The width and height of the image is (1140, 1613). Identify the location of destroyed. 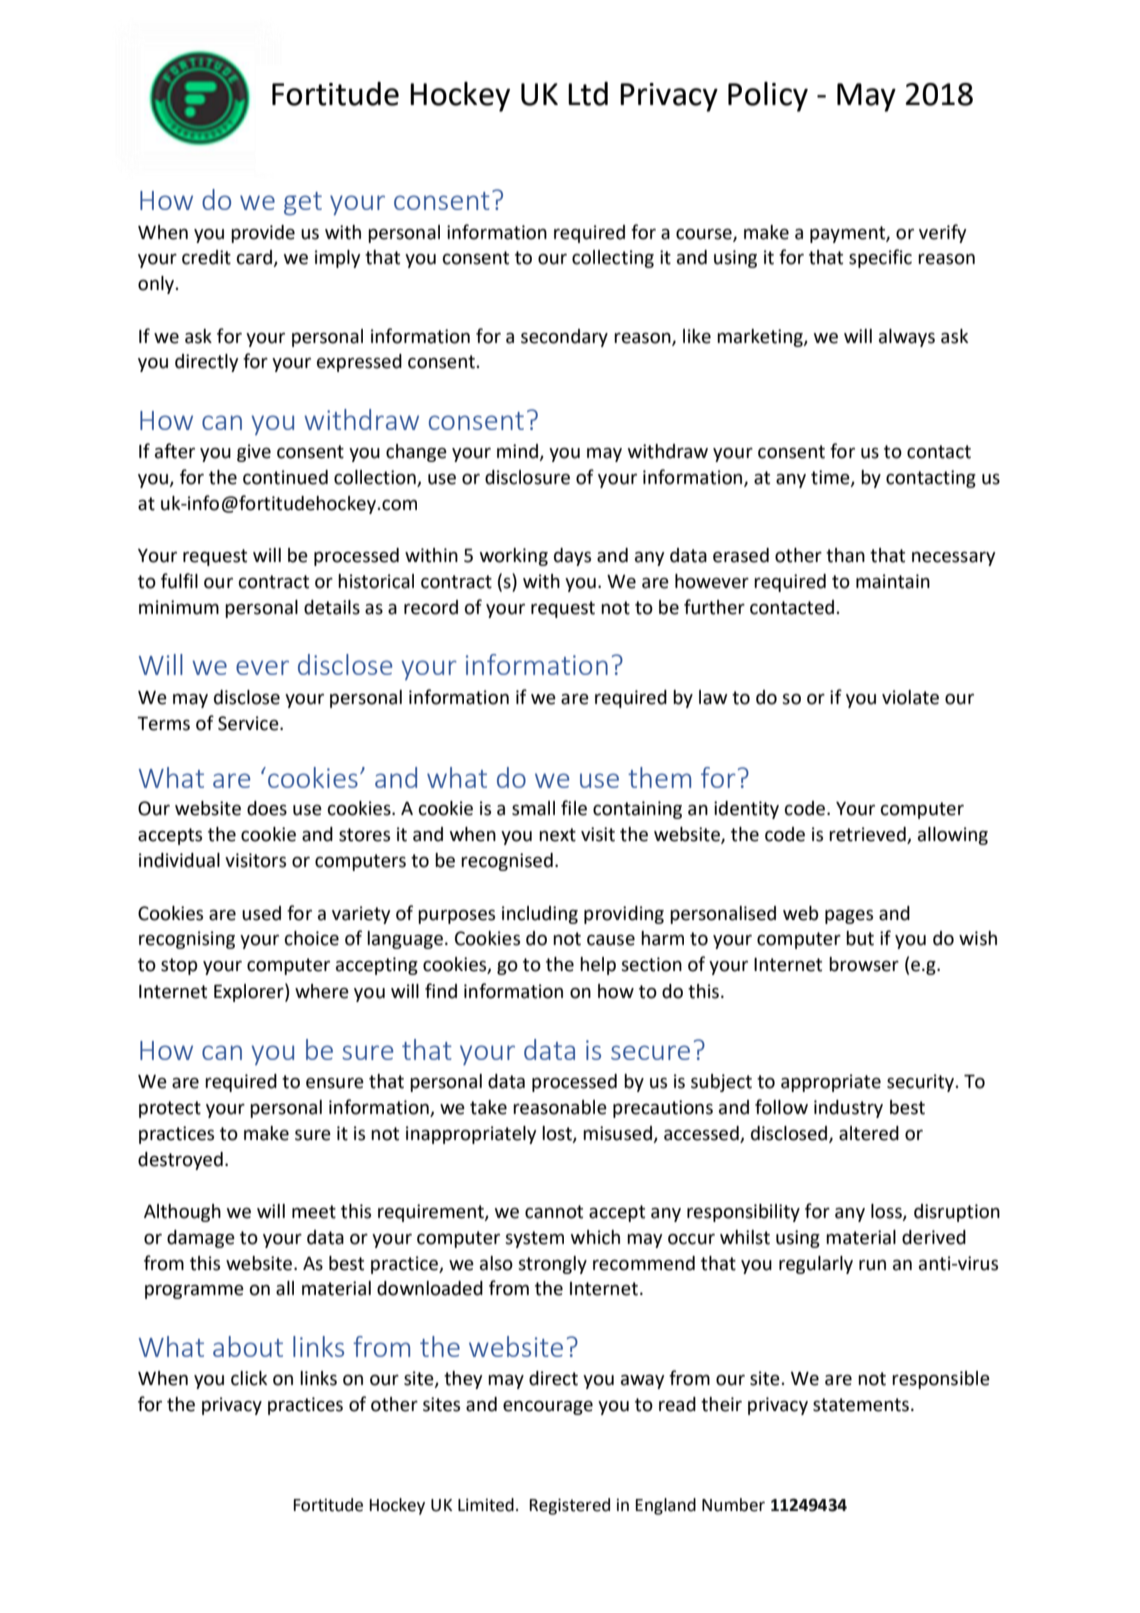
(180, 1161).
